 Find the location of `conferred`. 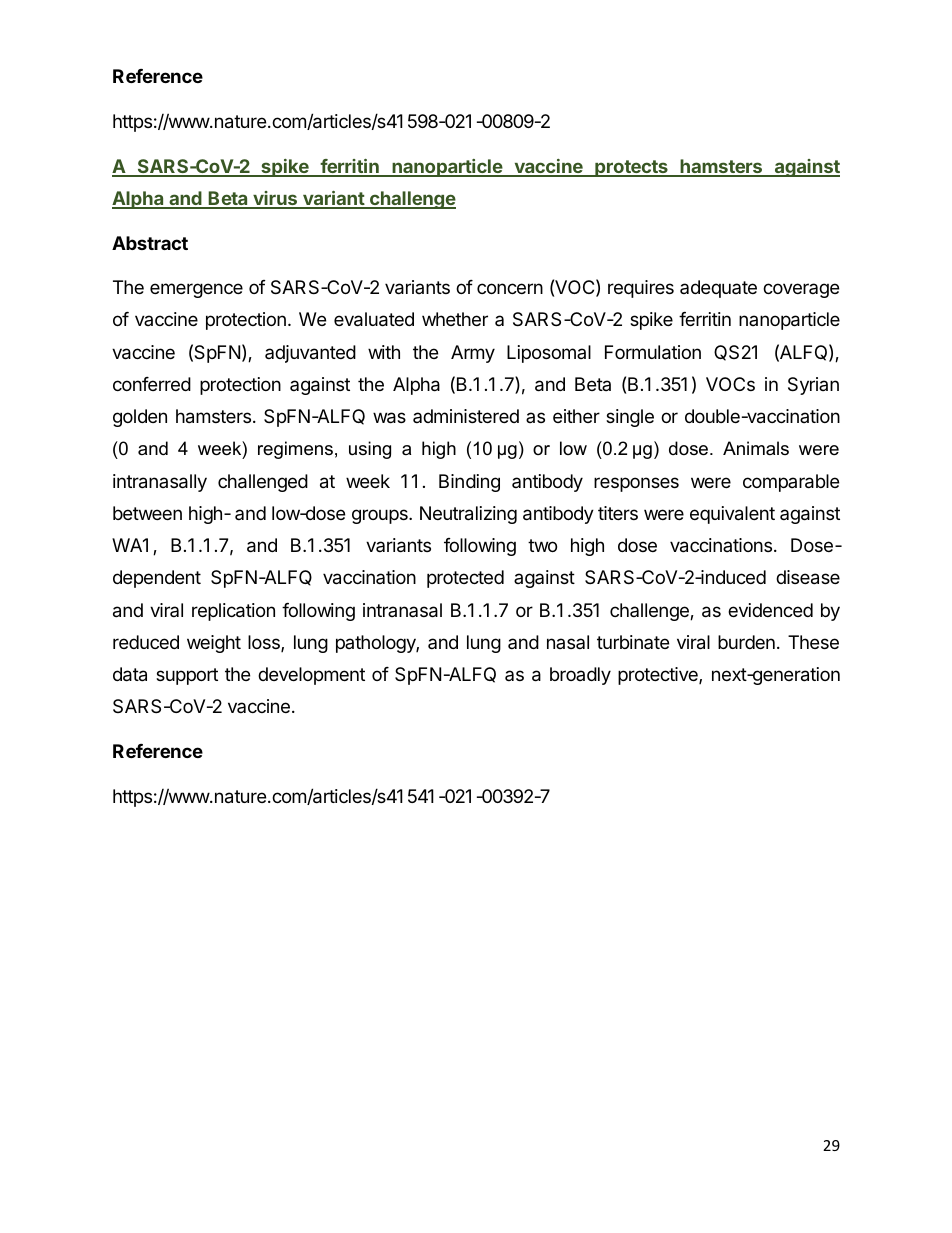

conferred is located at coordinates (152, 384).
